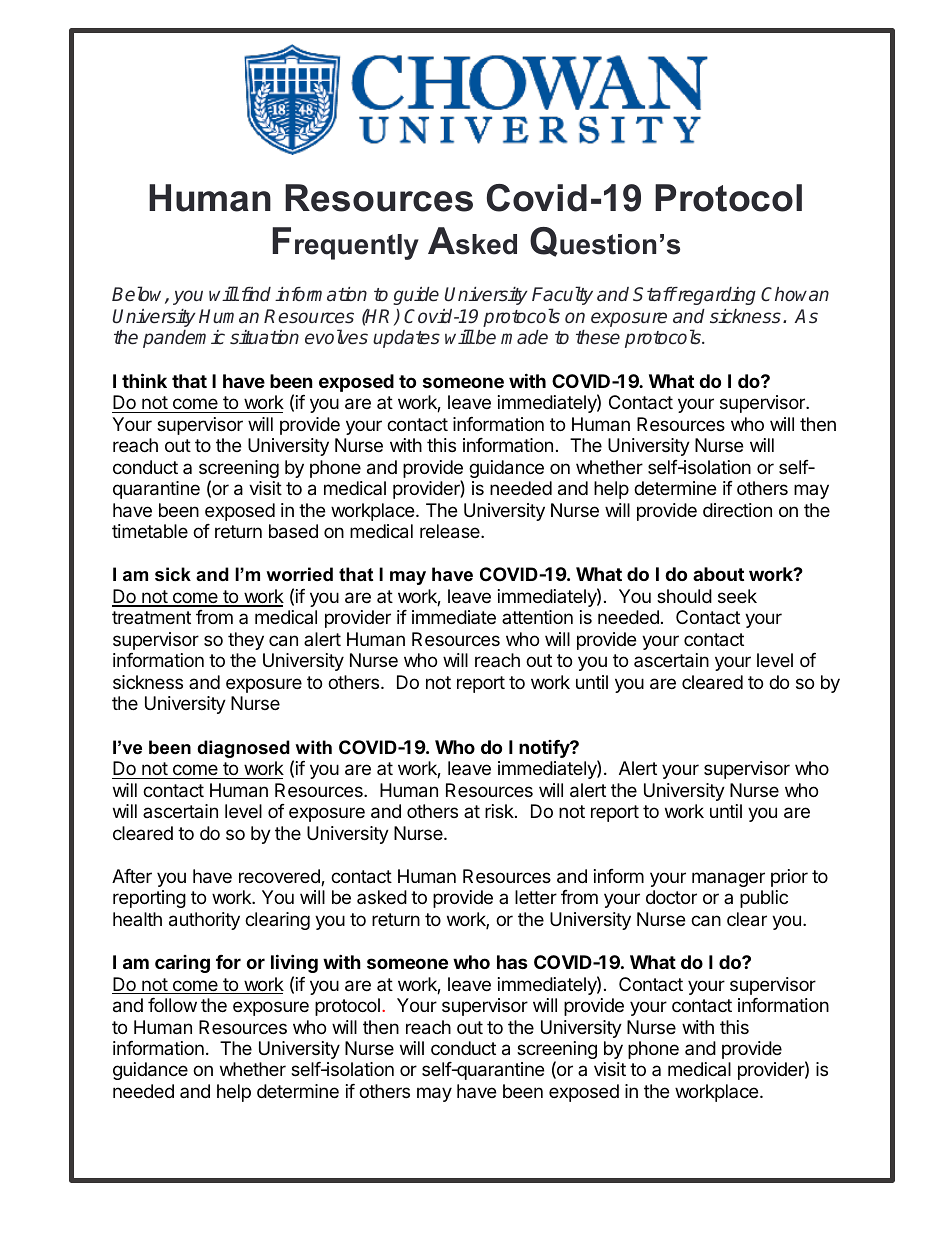  I want to click on doctor, so click(671, 897).
